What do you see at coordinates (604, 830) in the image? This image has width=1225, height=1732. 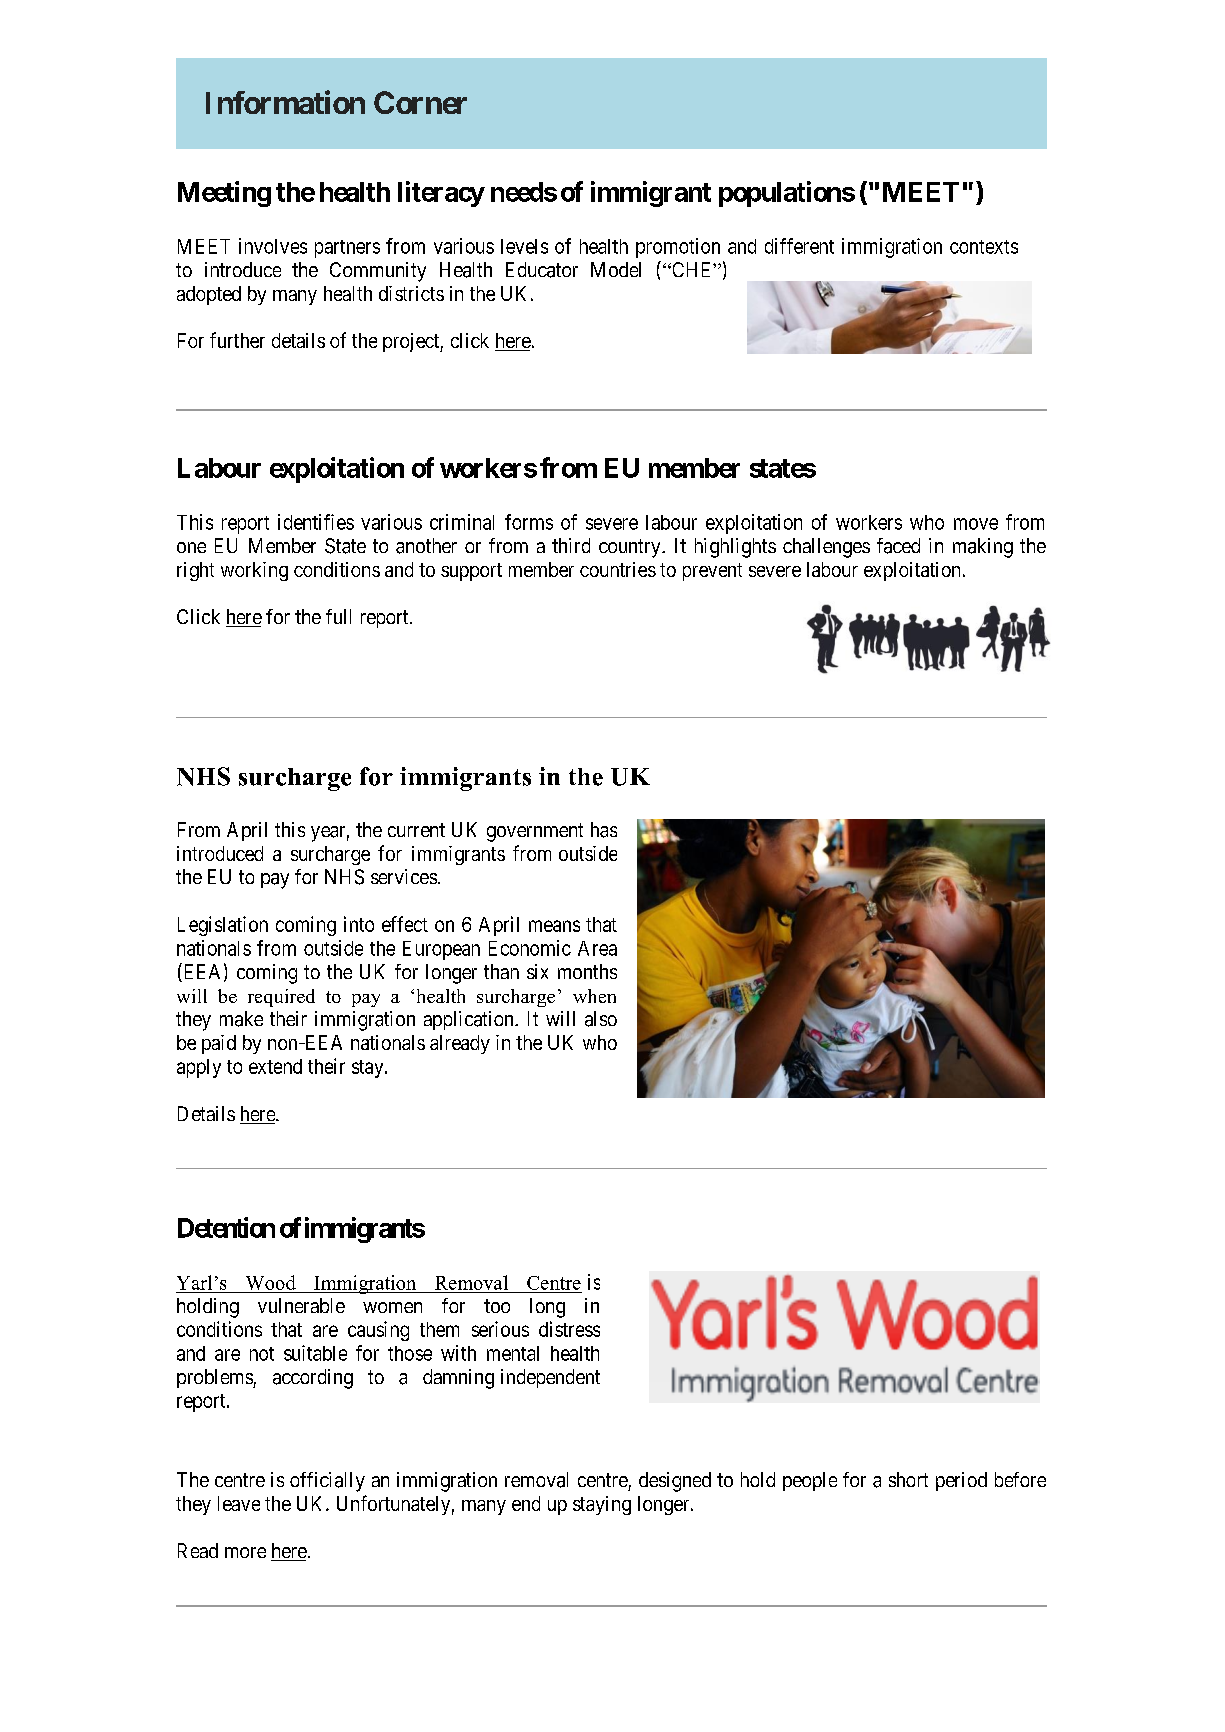 I see `has` at bounding box center [604, 830].
